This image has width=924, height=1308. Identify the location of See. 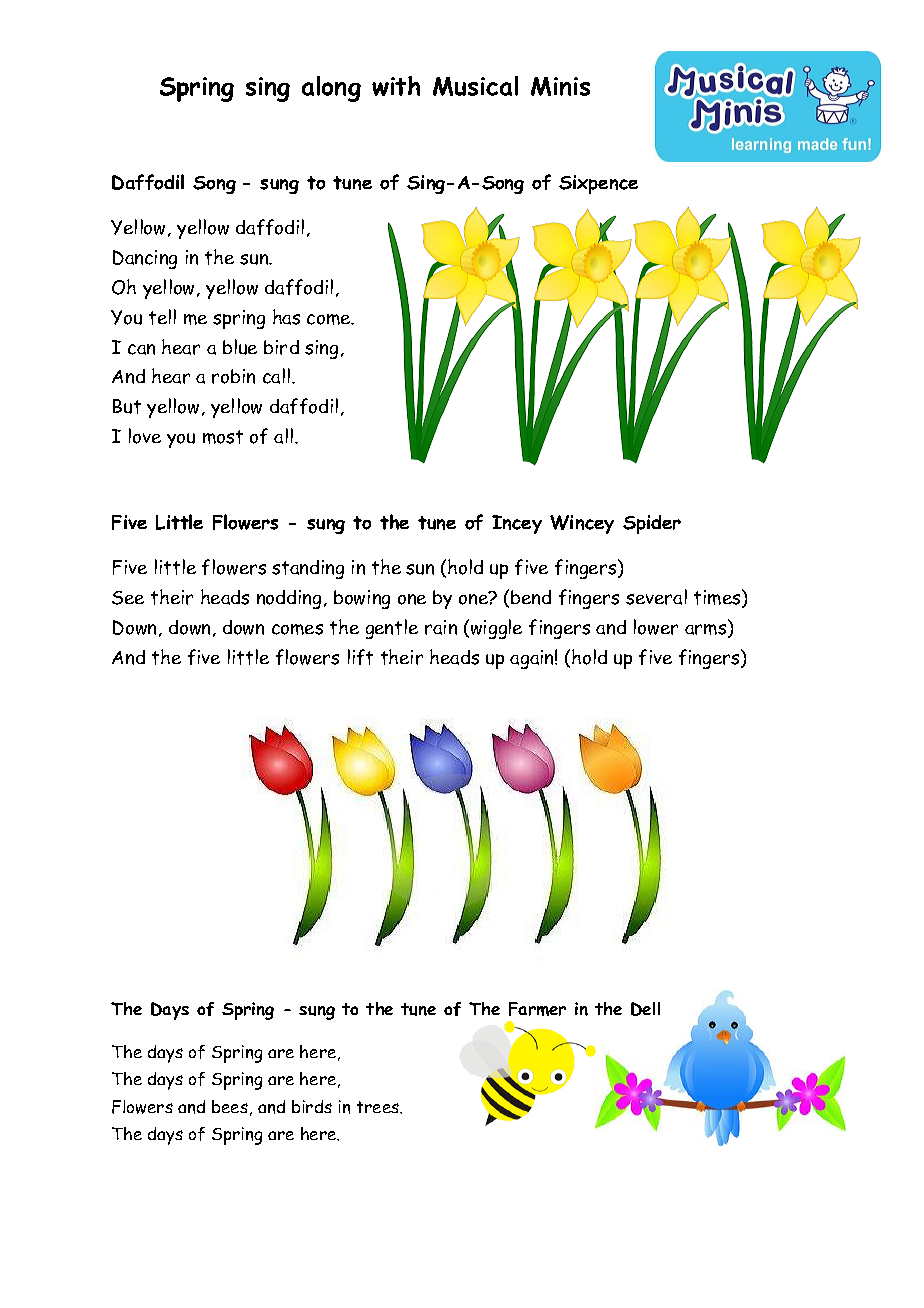
(128, 598).
